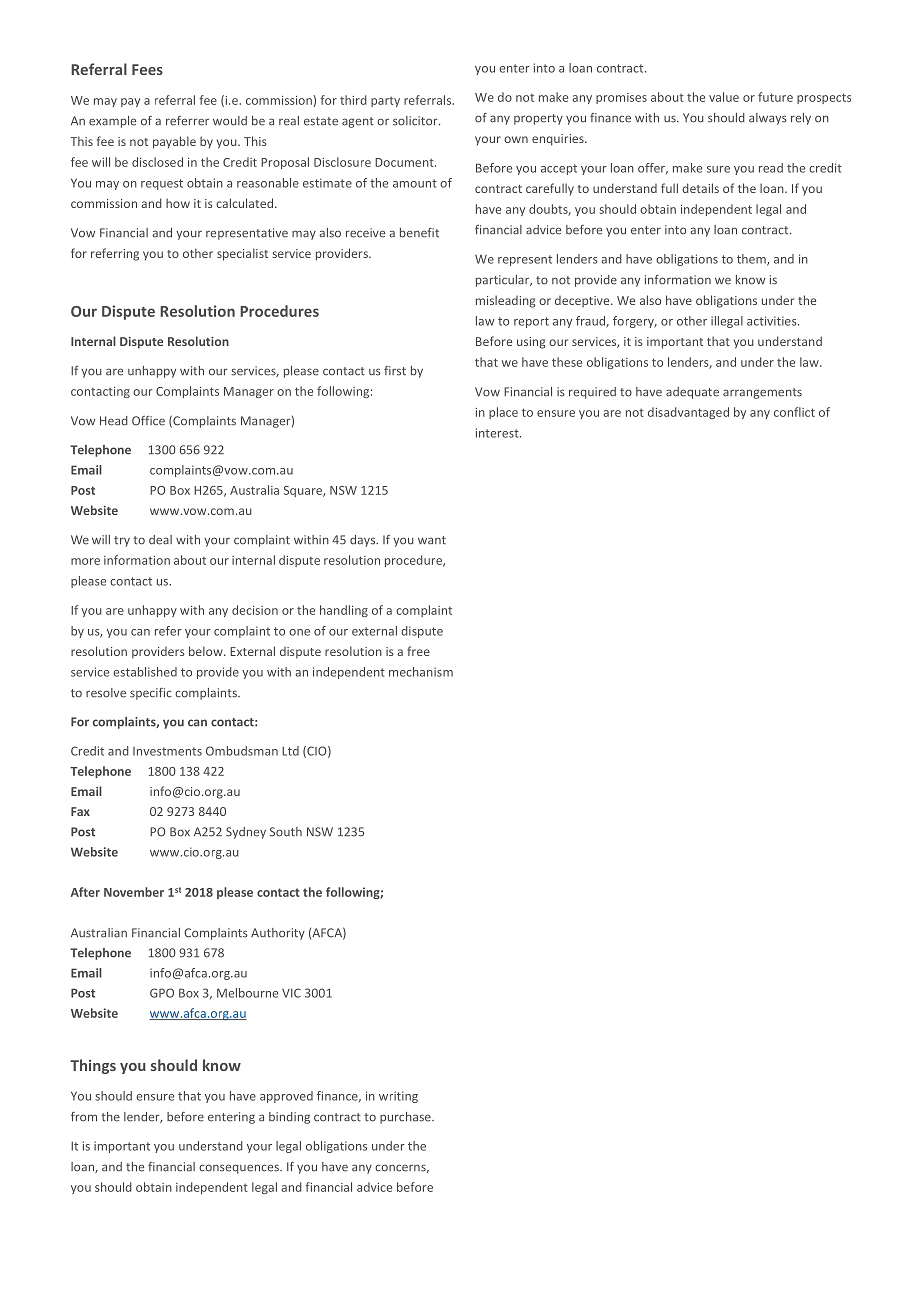 The image size is (924, 1307). Describe the element at coordinates (286, 832) in the screenshot. I see `South` at that location.
